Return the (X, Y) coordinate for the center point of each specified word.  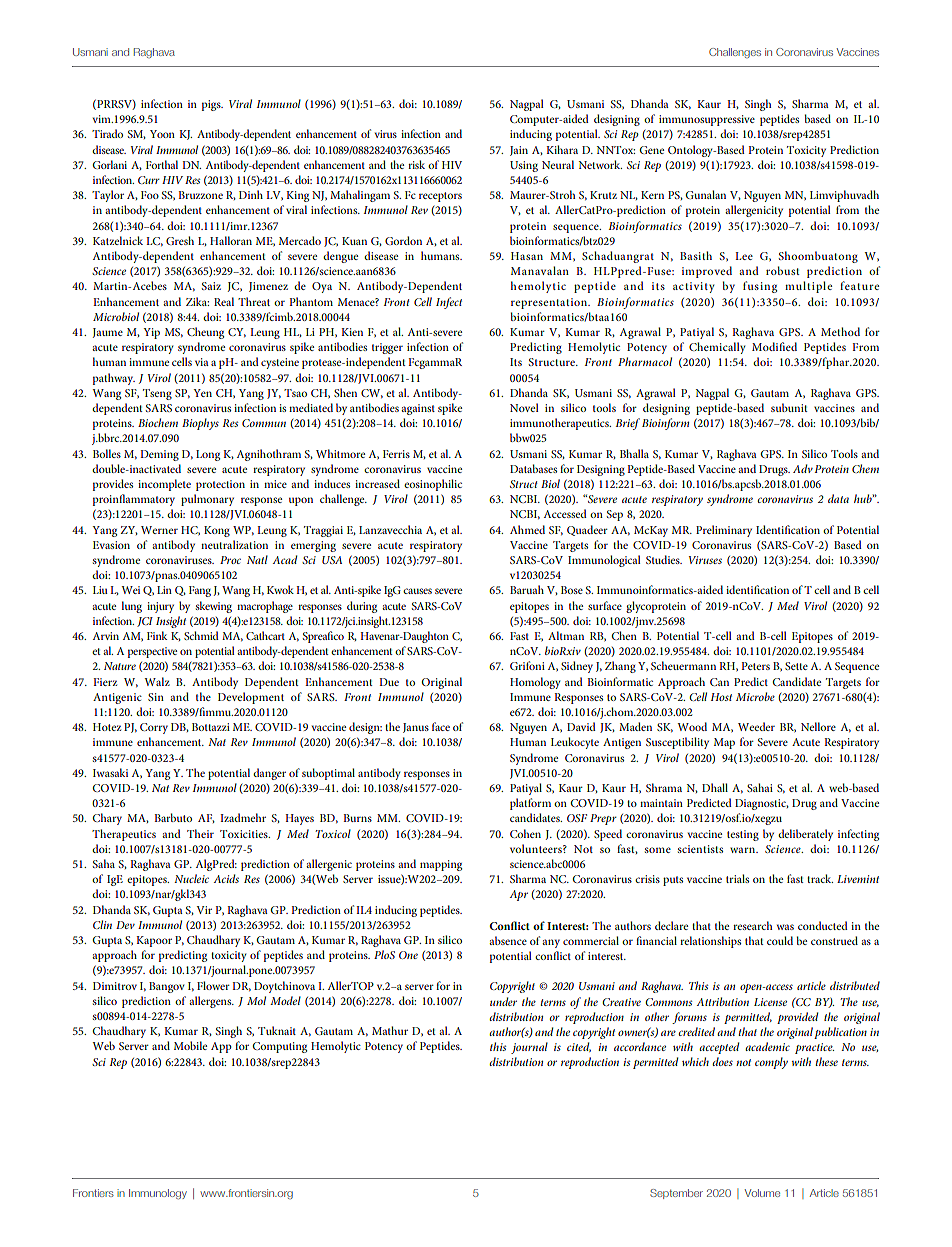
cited (579, 1047)
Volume (762, 1193)
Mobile (190, 1045)
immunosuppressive (707, 120)
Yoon (162, 134)
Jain (519, 151)
